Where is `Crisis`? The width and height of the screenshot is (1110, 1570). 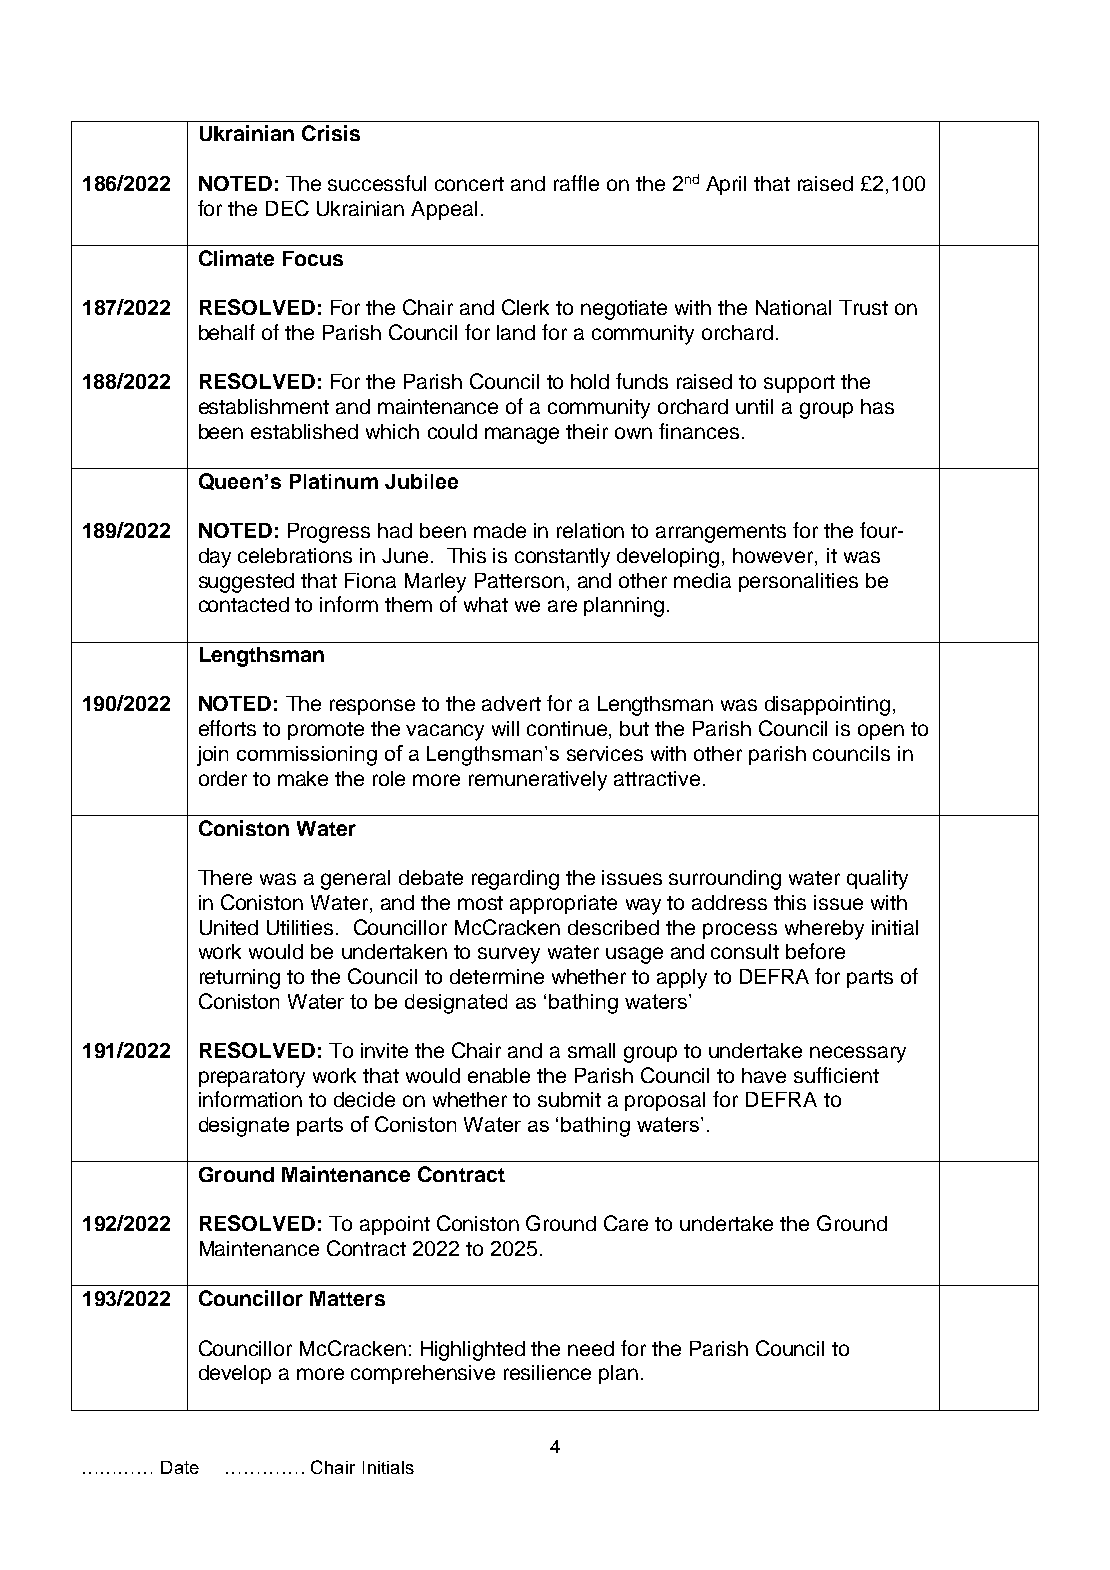 Crisis is located at coordinates (331, 133).
